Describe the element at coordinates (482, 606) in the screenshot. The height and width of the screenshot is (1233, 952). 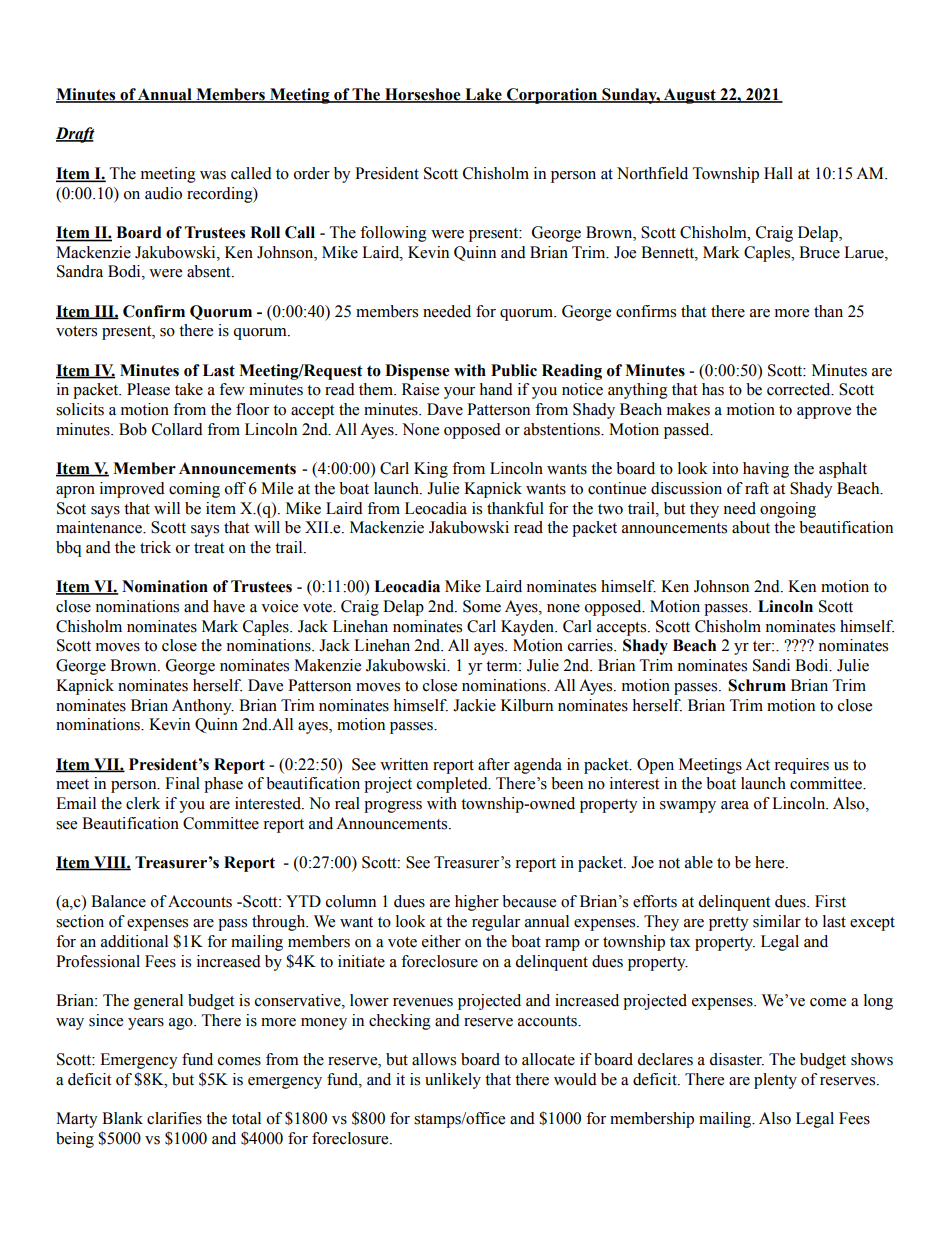
I see `Some` at that location.
